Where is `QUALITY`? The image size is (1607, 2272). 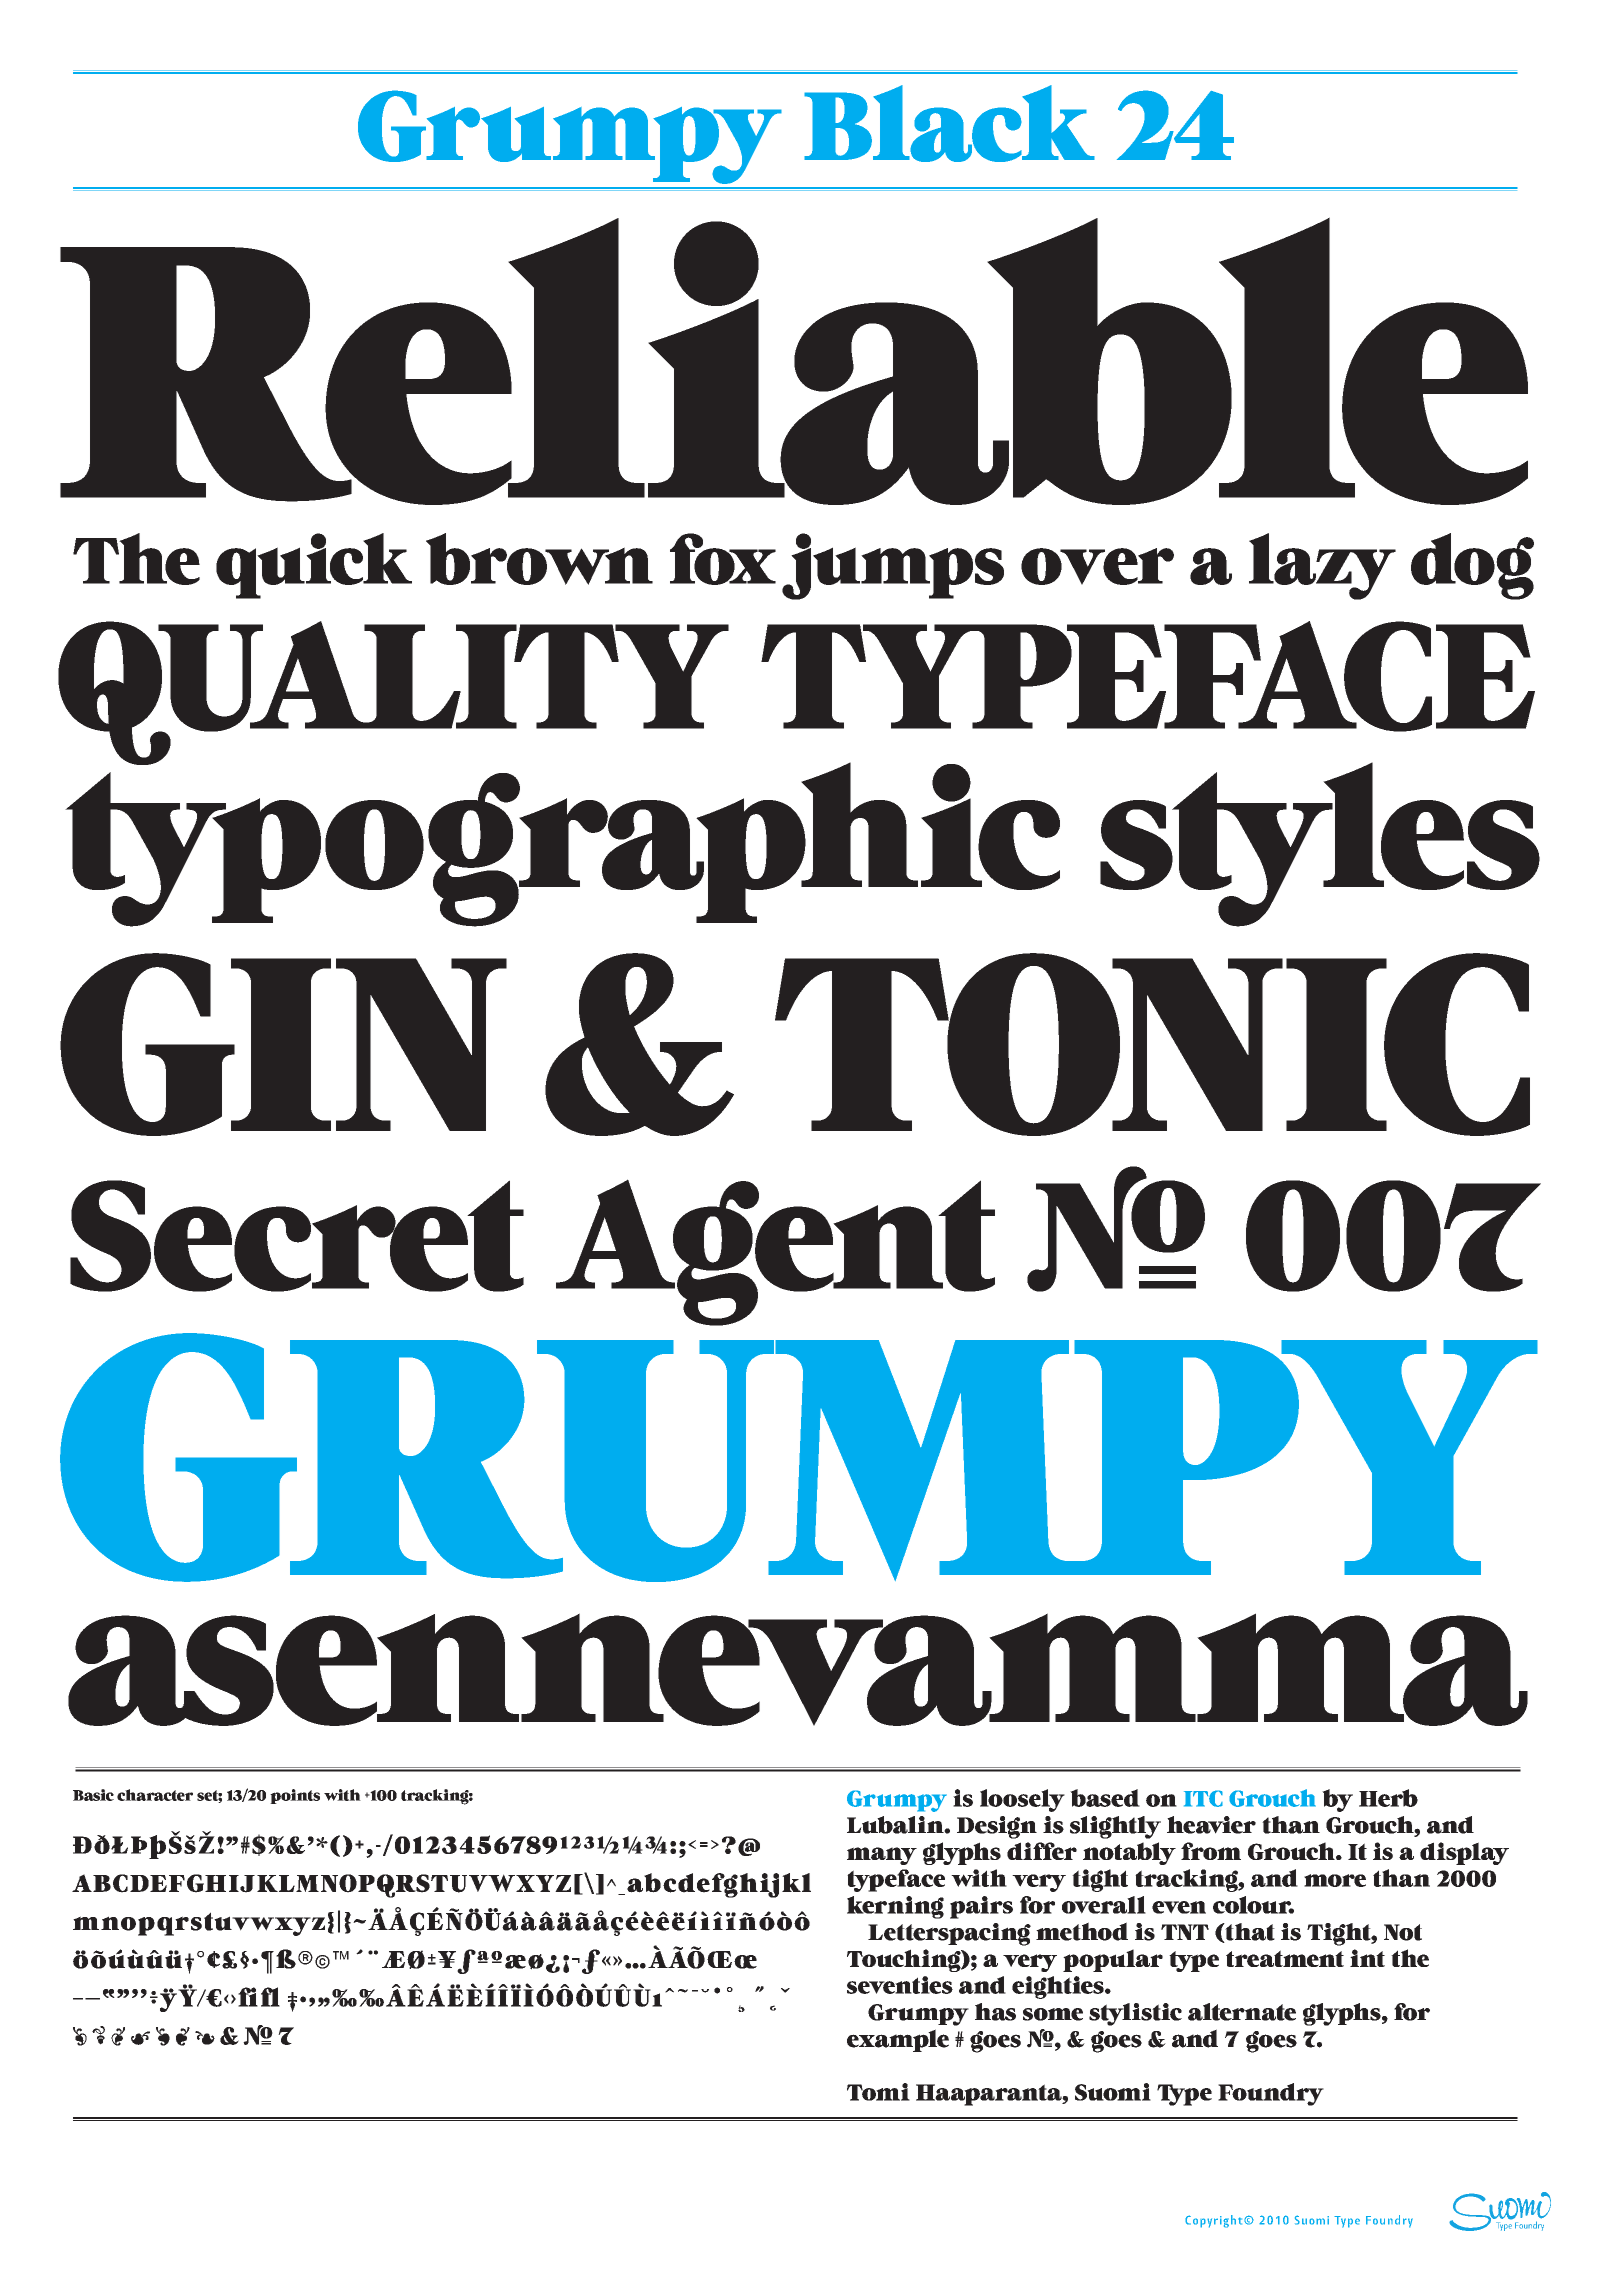 QUALITY is located at coordinates (393, 693).
